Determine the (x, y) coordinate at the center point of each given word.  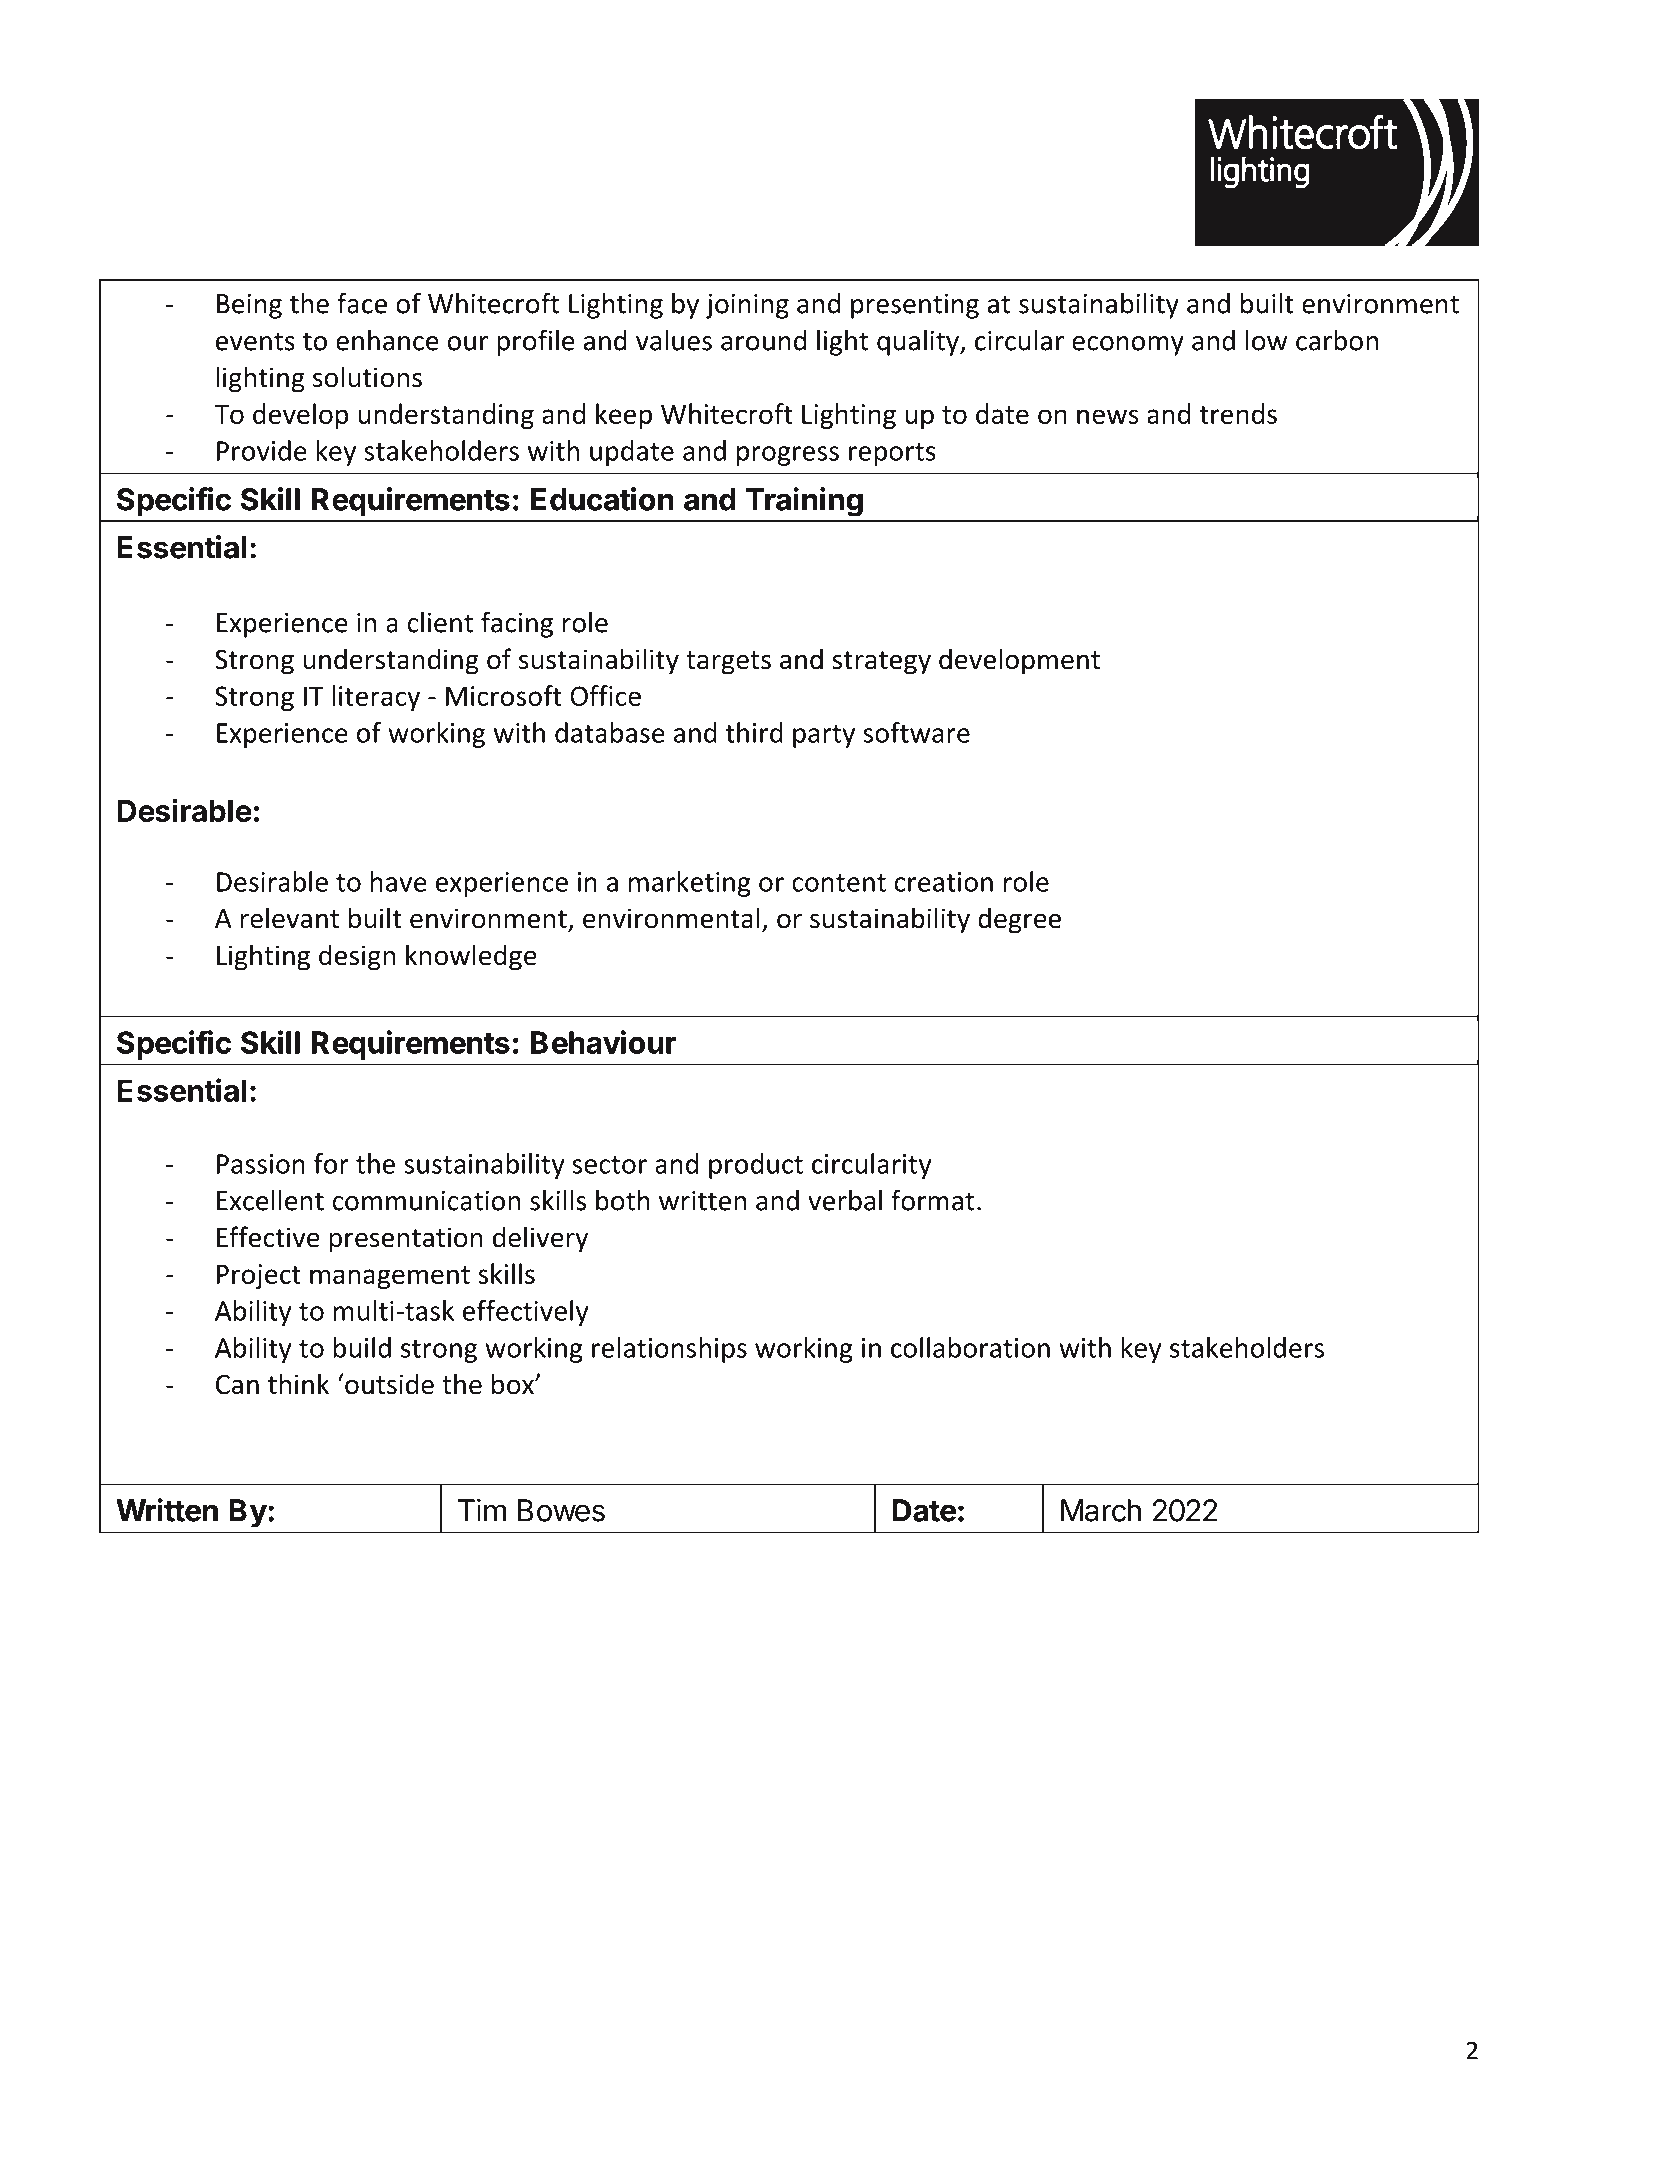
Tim (482, 1510)
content (839, 883)
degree (1019, 920)
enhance (387, 340)
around (763, 340)
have (399, 881)
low (1266, 340)
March (1101, 1510)
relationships (669, 1350)
